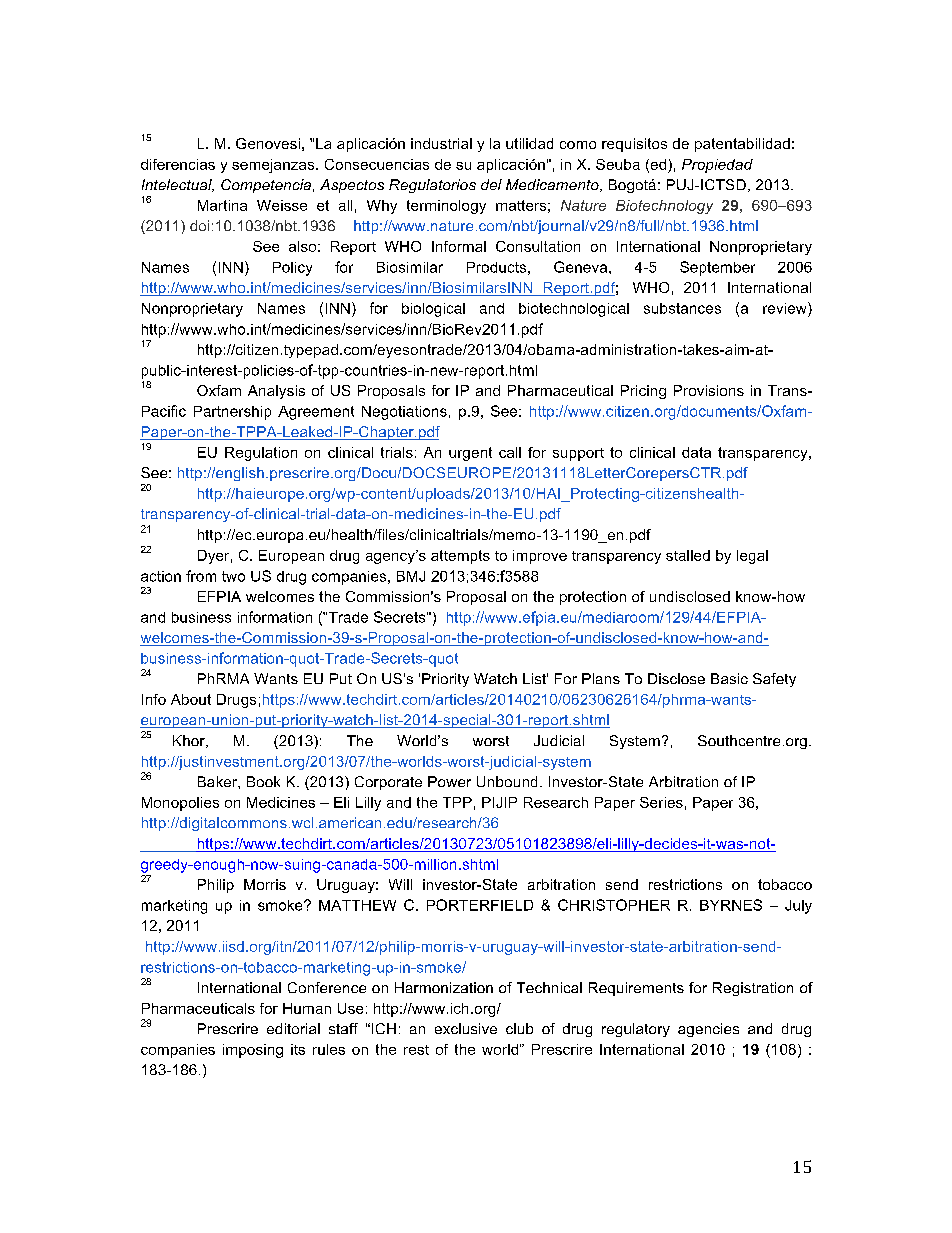  Describe the element at coordinates (688, 555) in the document. I see `stalled` at that location.
